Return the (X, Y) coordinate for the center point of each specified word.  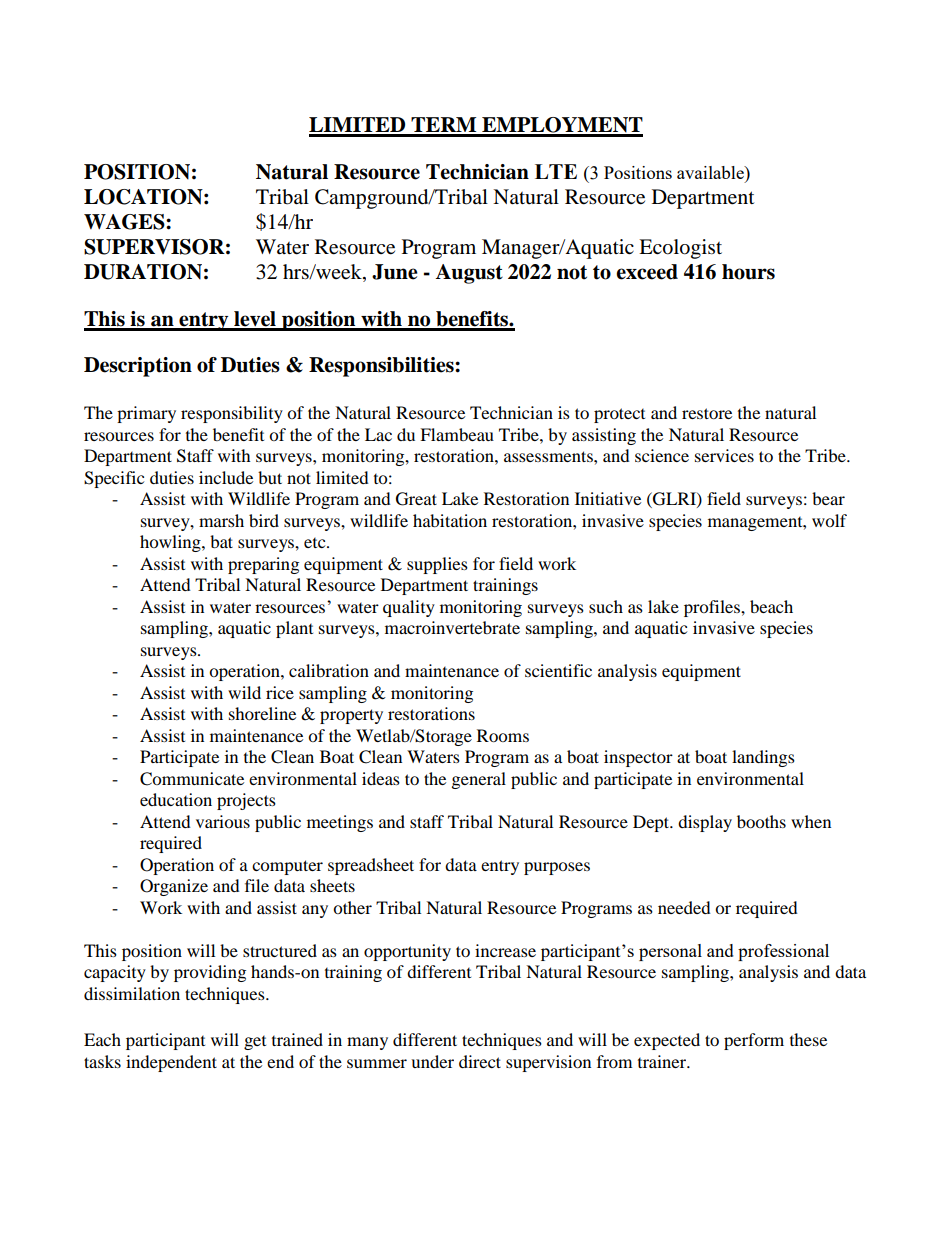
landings (763, 758)
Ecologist (680, 249)
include (226, 477)
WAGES (125, 222)
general (479, 780)
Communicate (192, 779)
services (724, 455)
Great (416, 499)
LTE (556, 171)
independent (171, 1063)
